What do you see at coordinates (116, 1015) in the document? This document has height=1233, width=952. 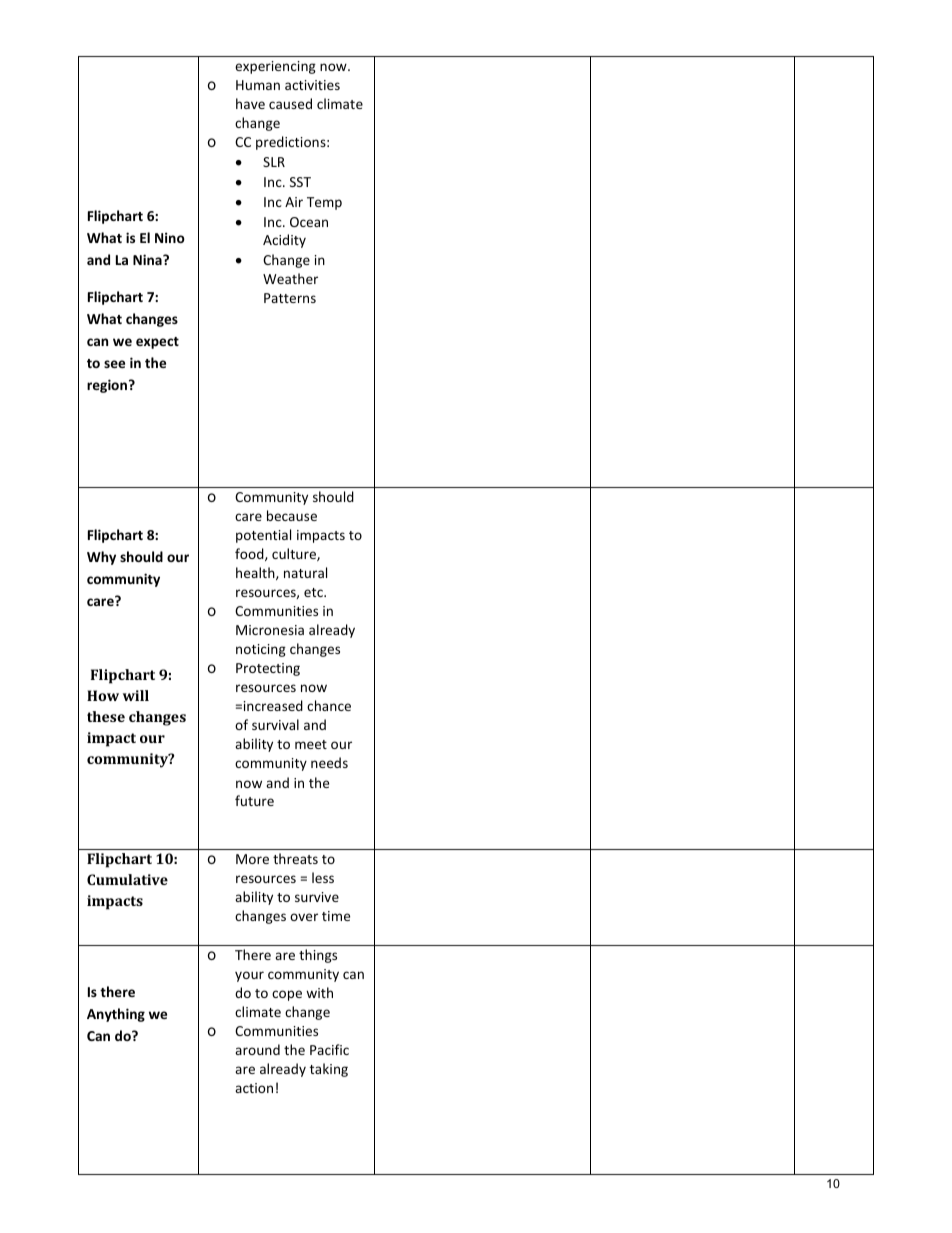 I see `Anything` at bounding box center [116, 1015].
